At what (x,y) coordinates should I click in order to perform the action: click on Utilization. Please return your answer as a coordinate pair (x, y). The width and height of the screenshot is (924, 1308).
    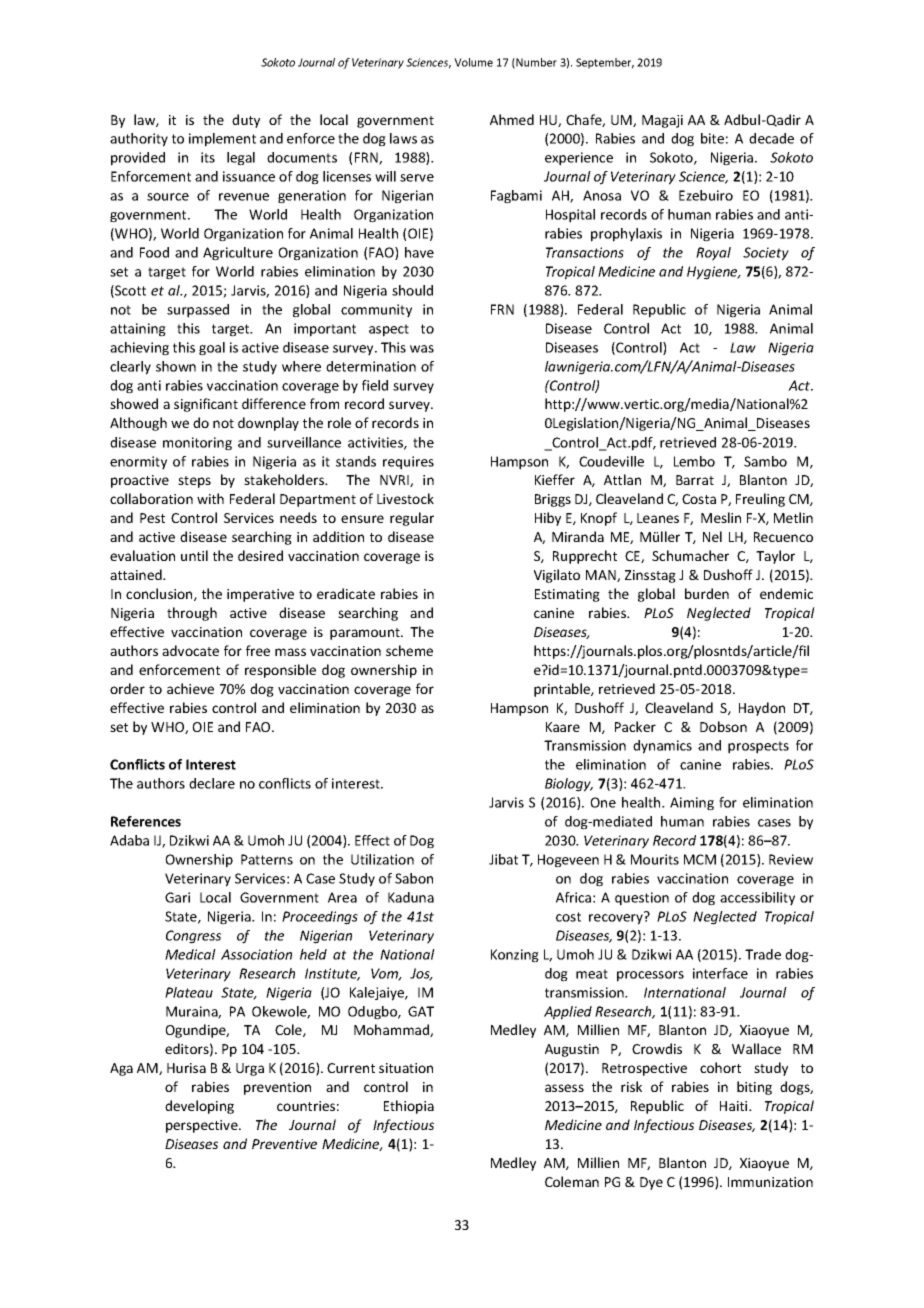
    Looking at the image, I should click on (382, 859).
